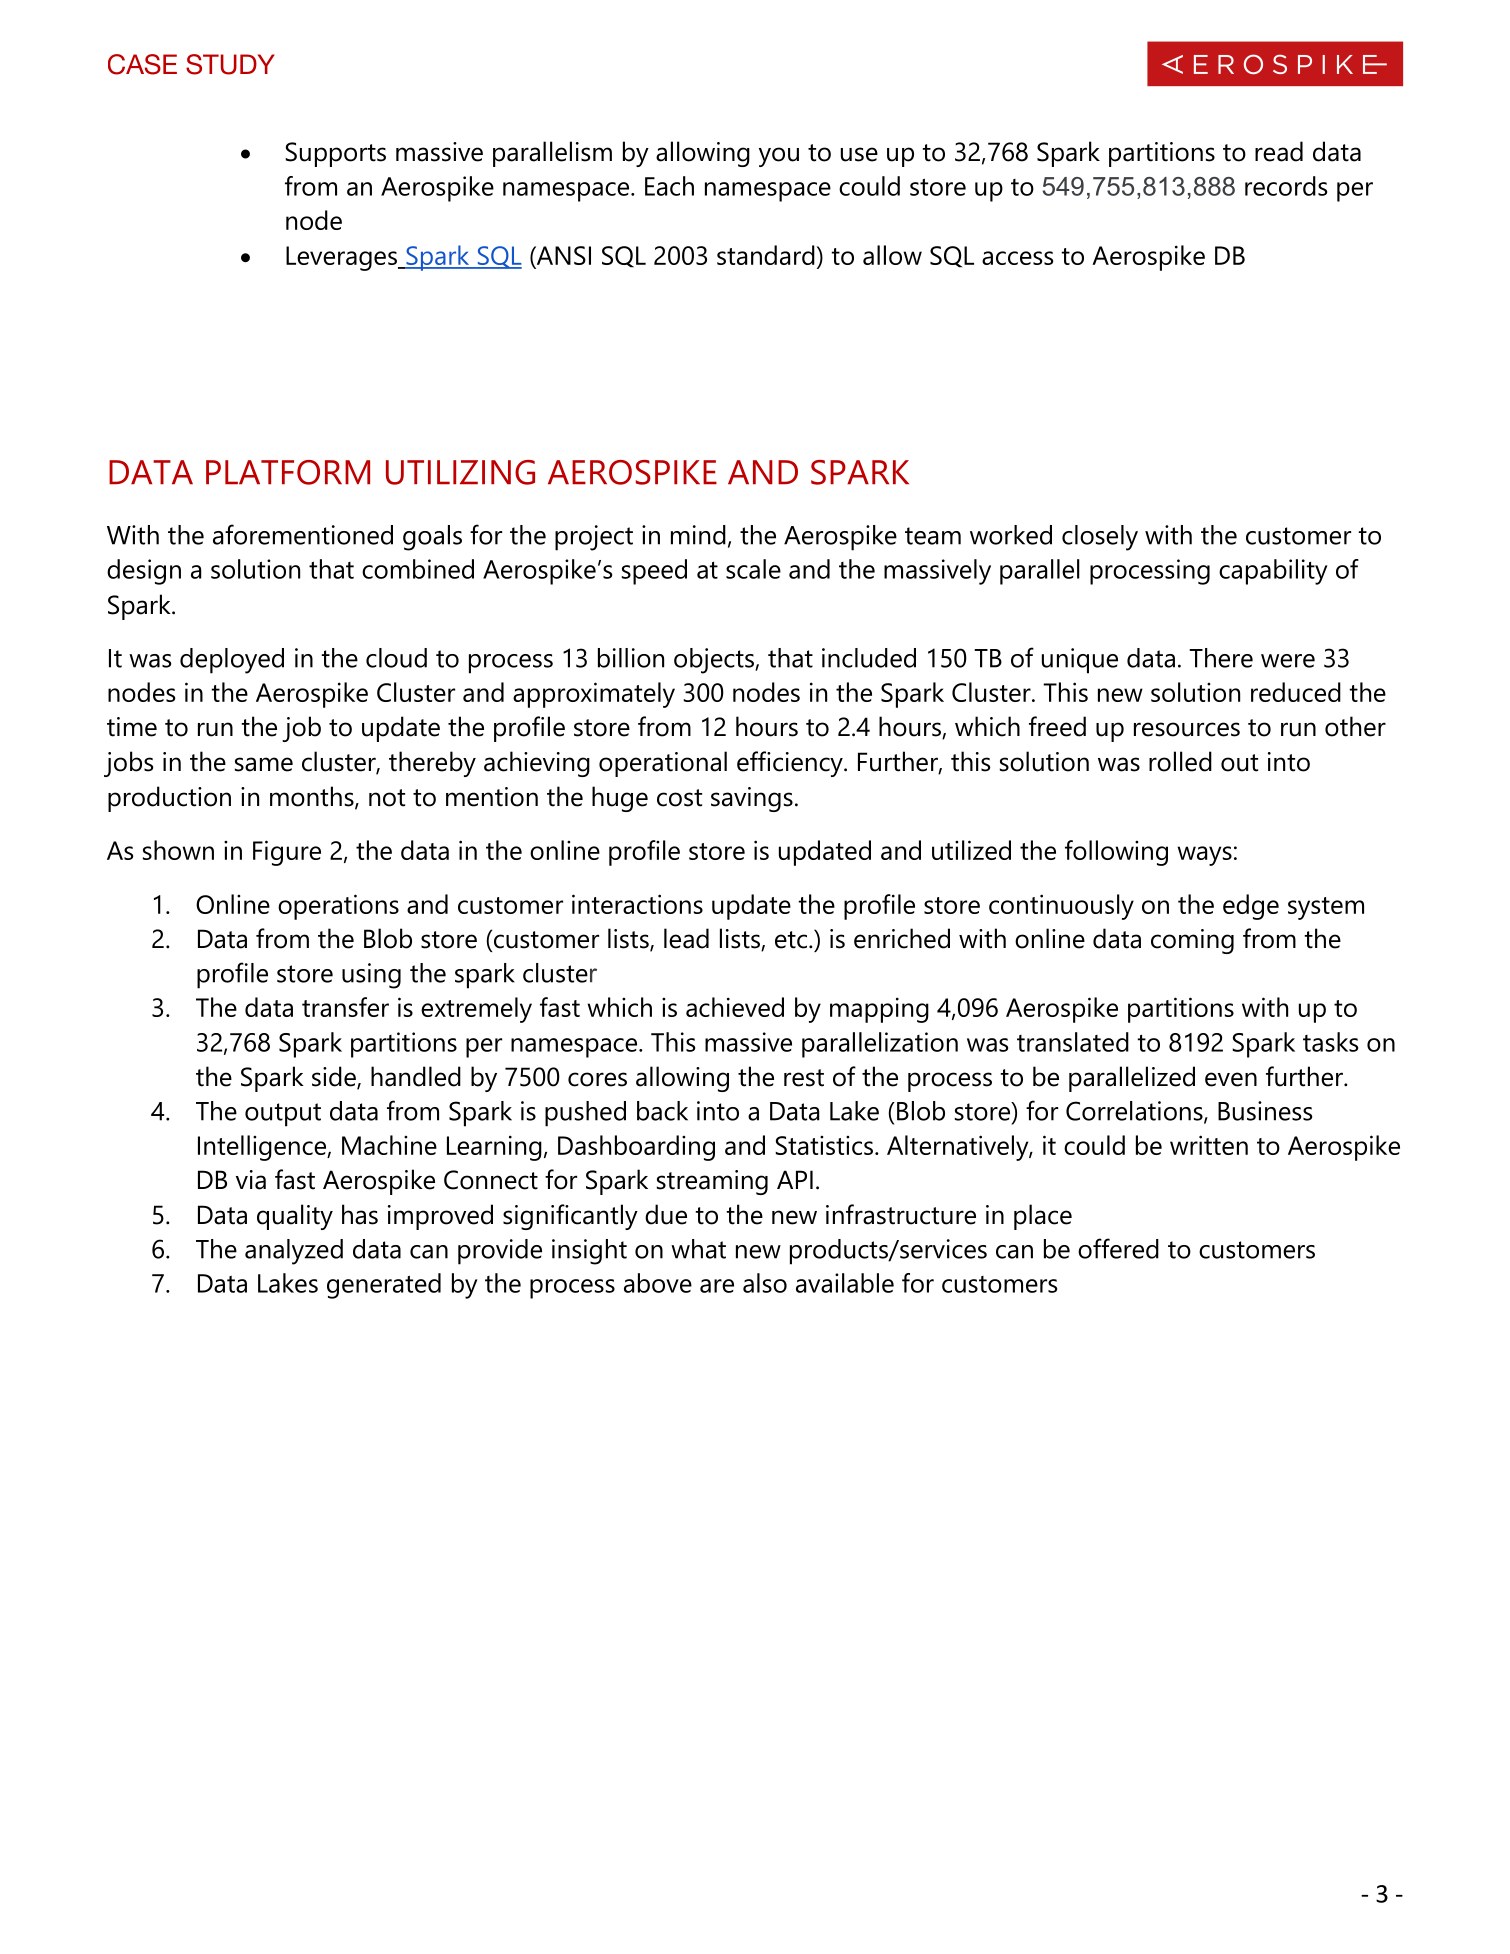 The height and width of the screenshot is (1954, 1510). Describe the element at coordinates (1279, 151) in the screenshot. I see `read` at that location.
